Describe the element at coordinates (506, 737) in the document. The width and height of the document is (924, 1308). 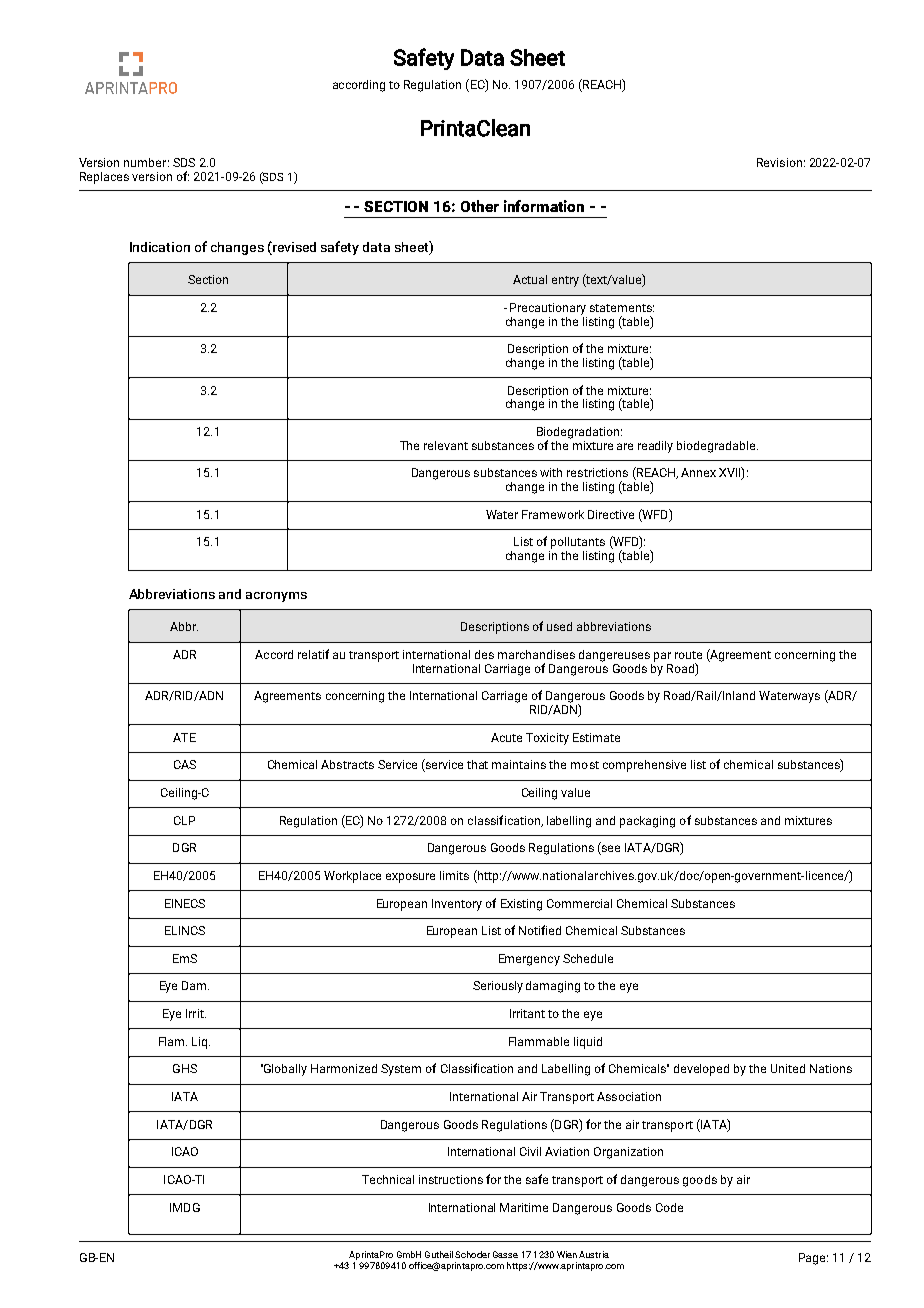
I see `Acute` at that location.
